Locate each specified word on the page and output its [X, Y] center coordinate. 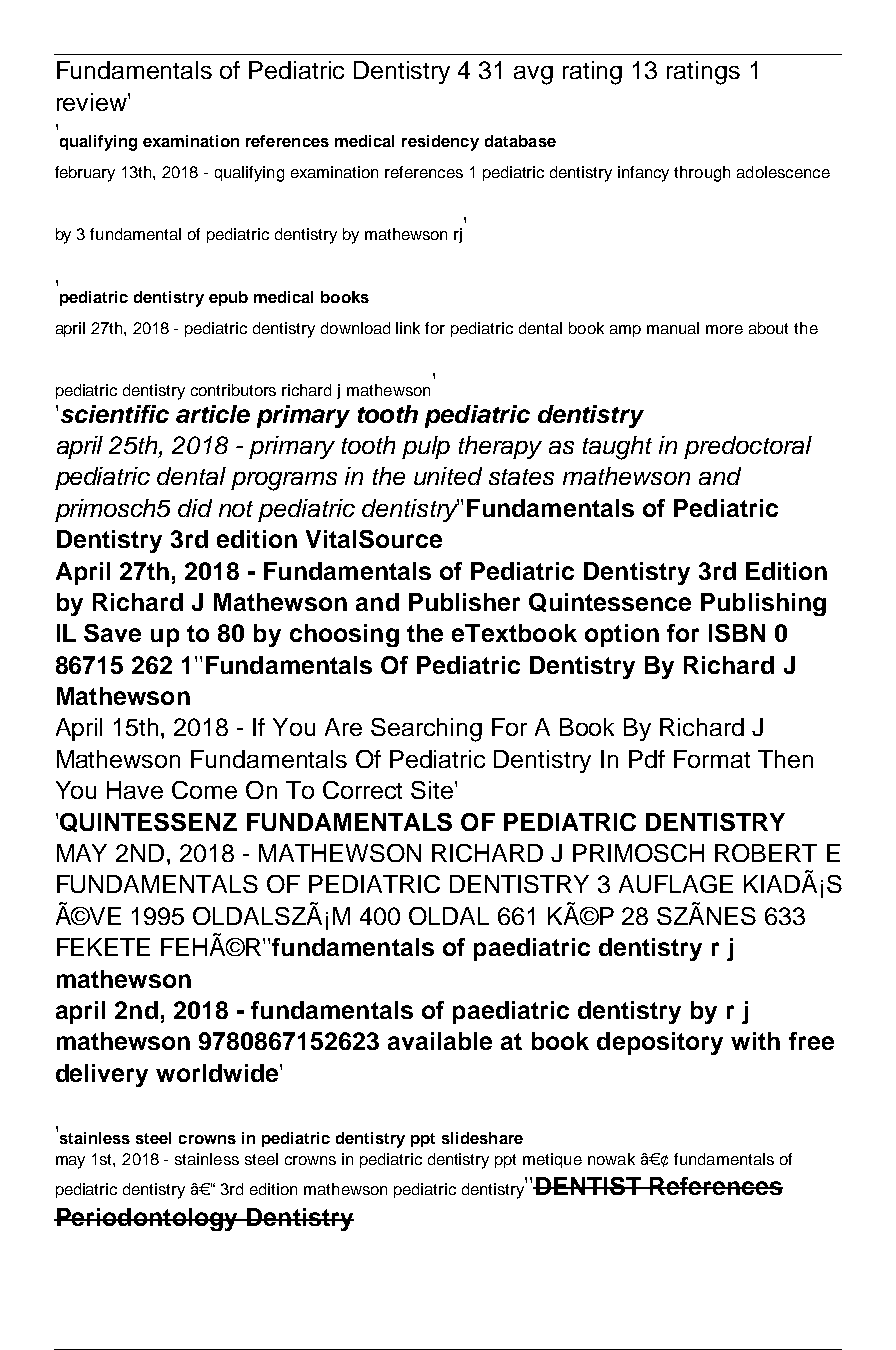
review [93, 102]
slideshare [482, 1138]
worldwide [218, 1073]
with [755, 1041]
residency [440, 143]
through [702, 174]
